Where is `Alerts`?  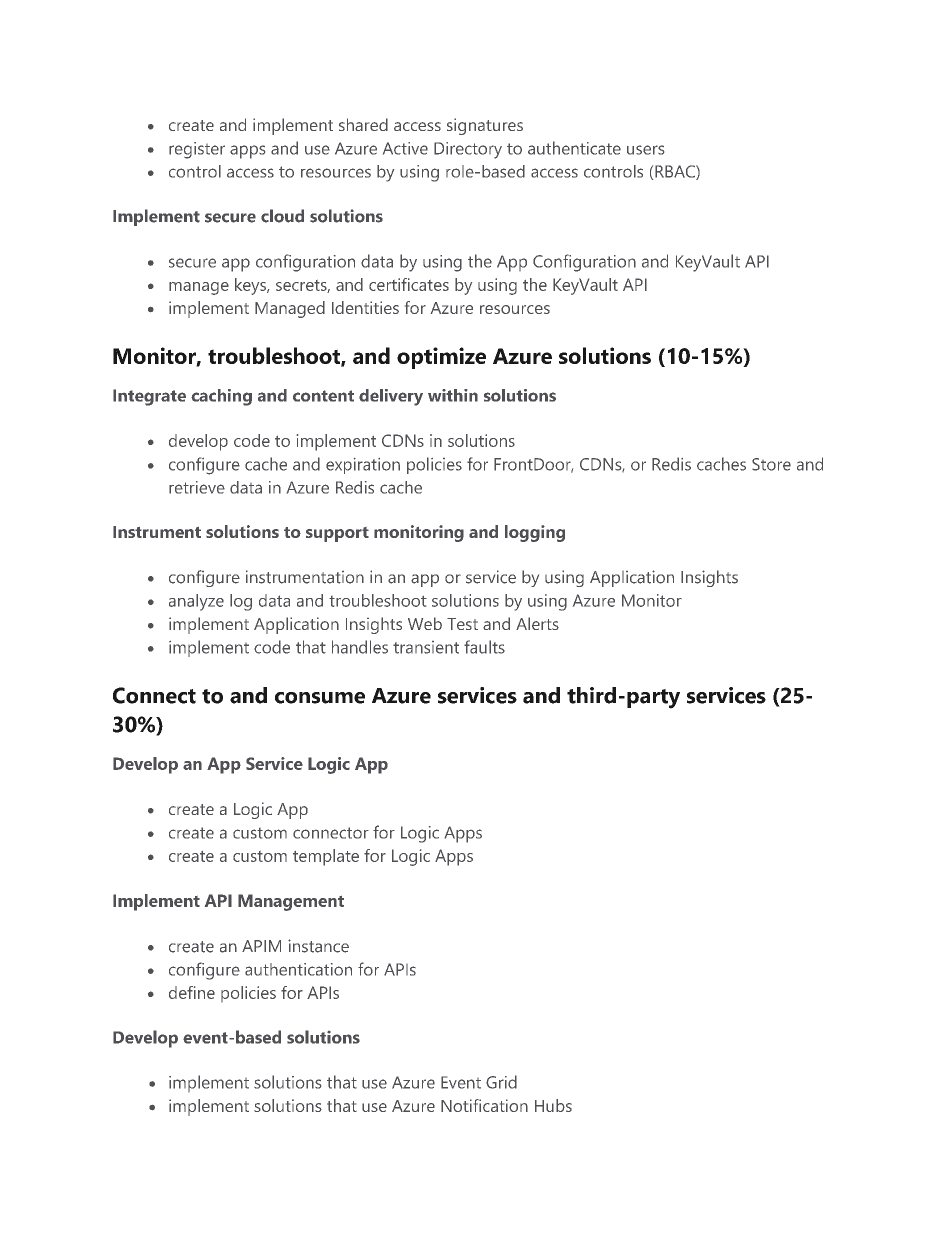
Alerts is located at coordinates (537, 623).
